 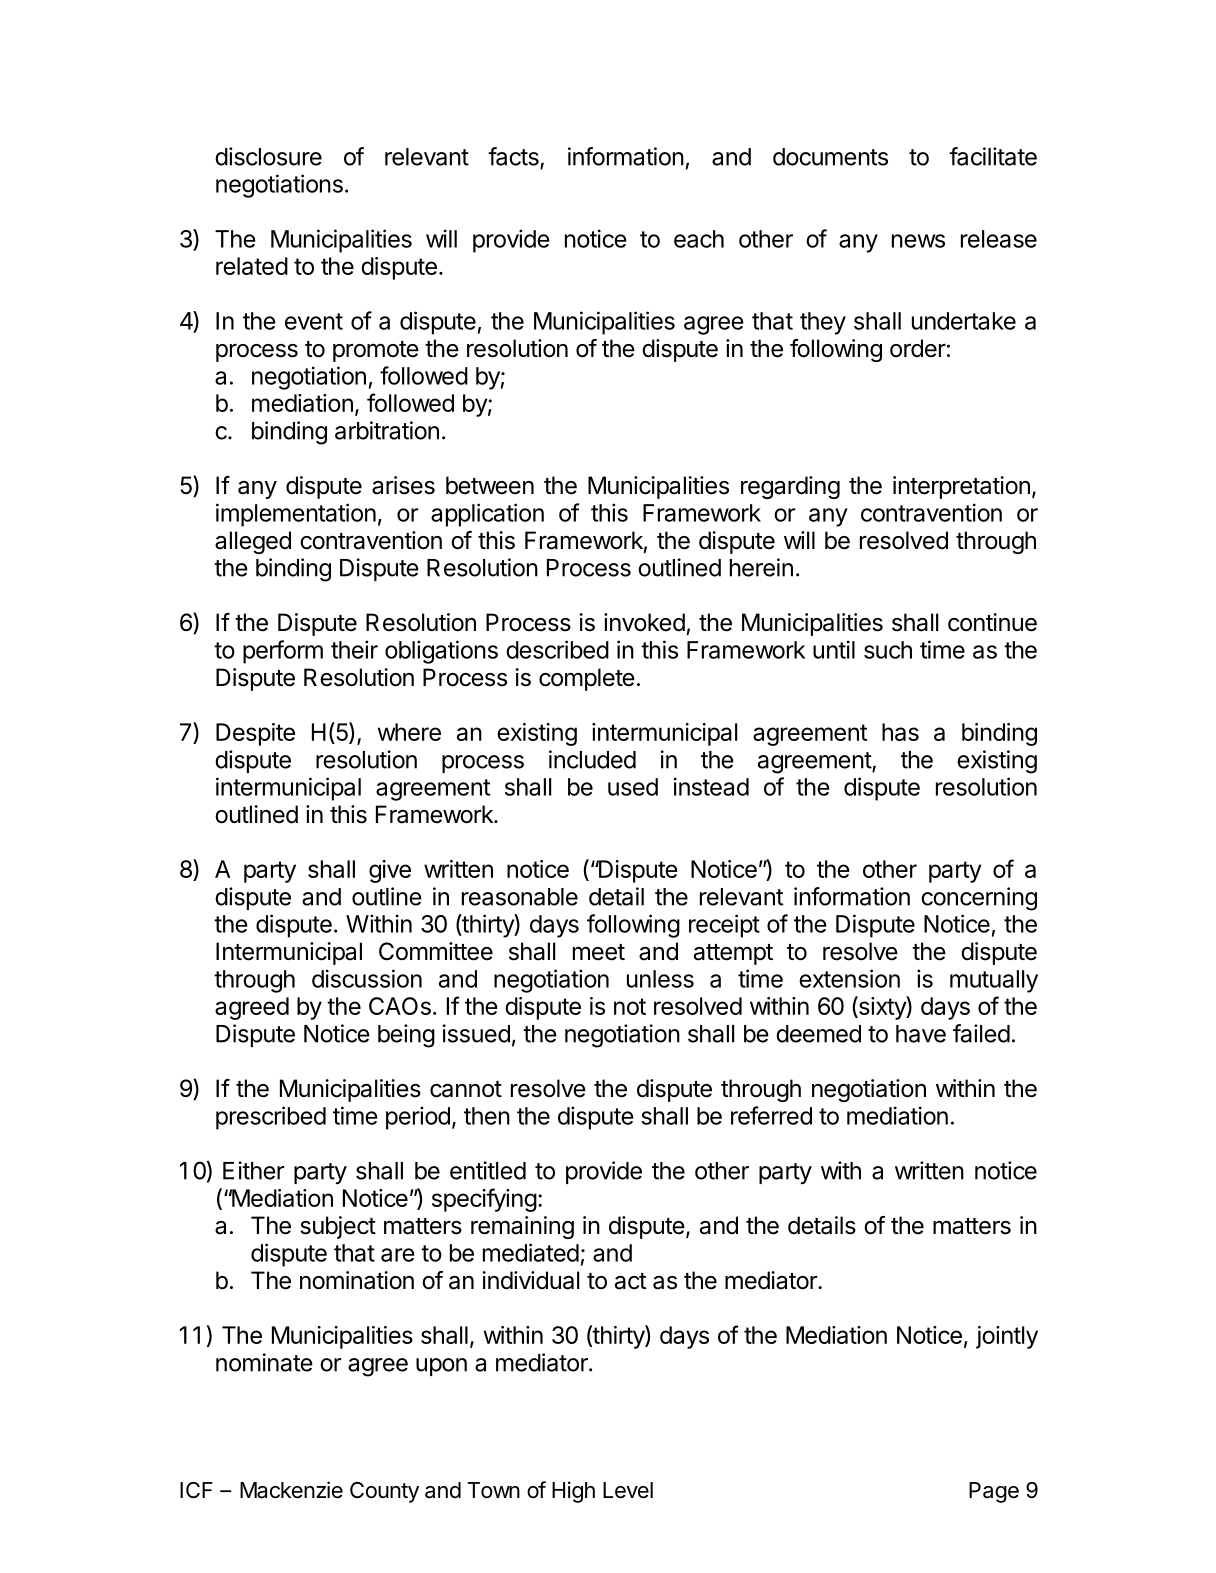 I want to click on interpretation, so click(x=961, y=487).
